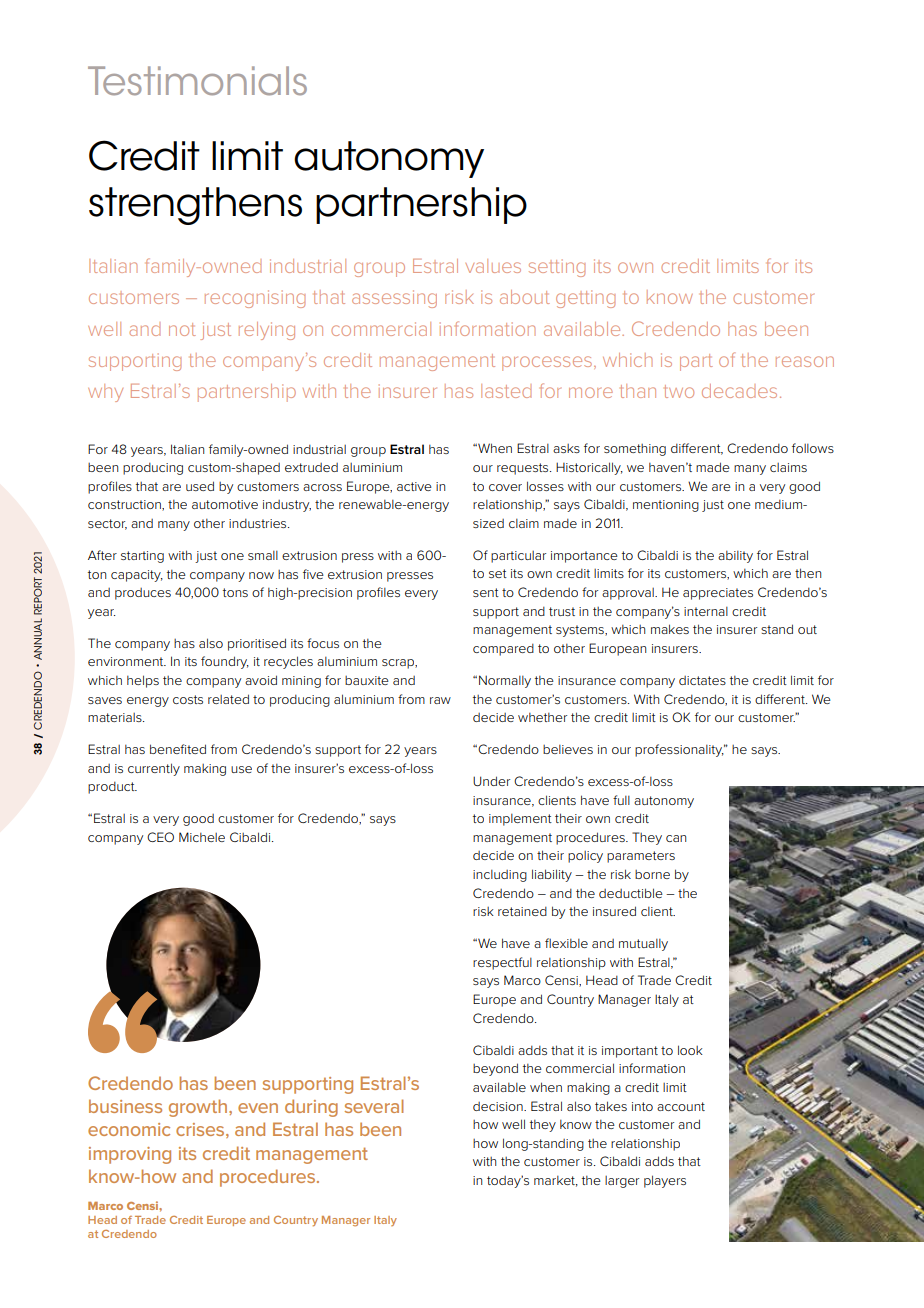  Describe the element at coordinates (200, 486) in the image. I see `used` at that location.
